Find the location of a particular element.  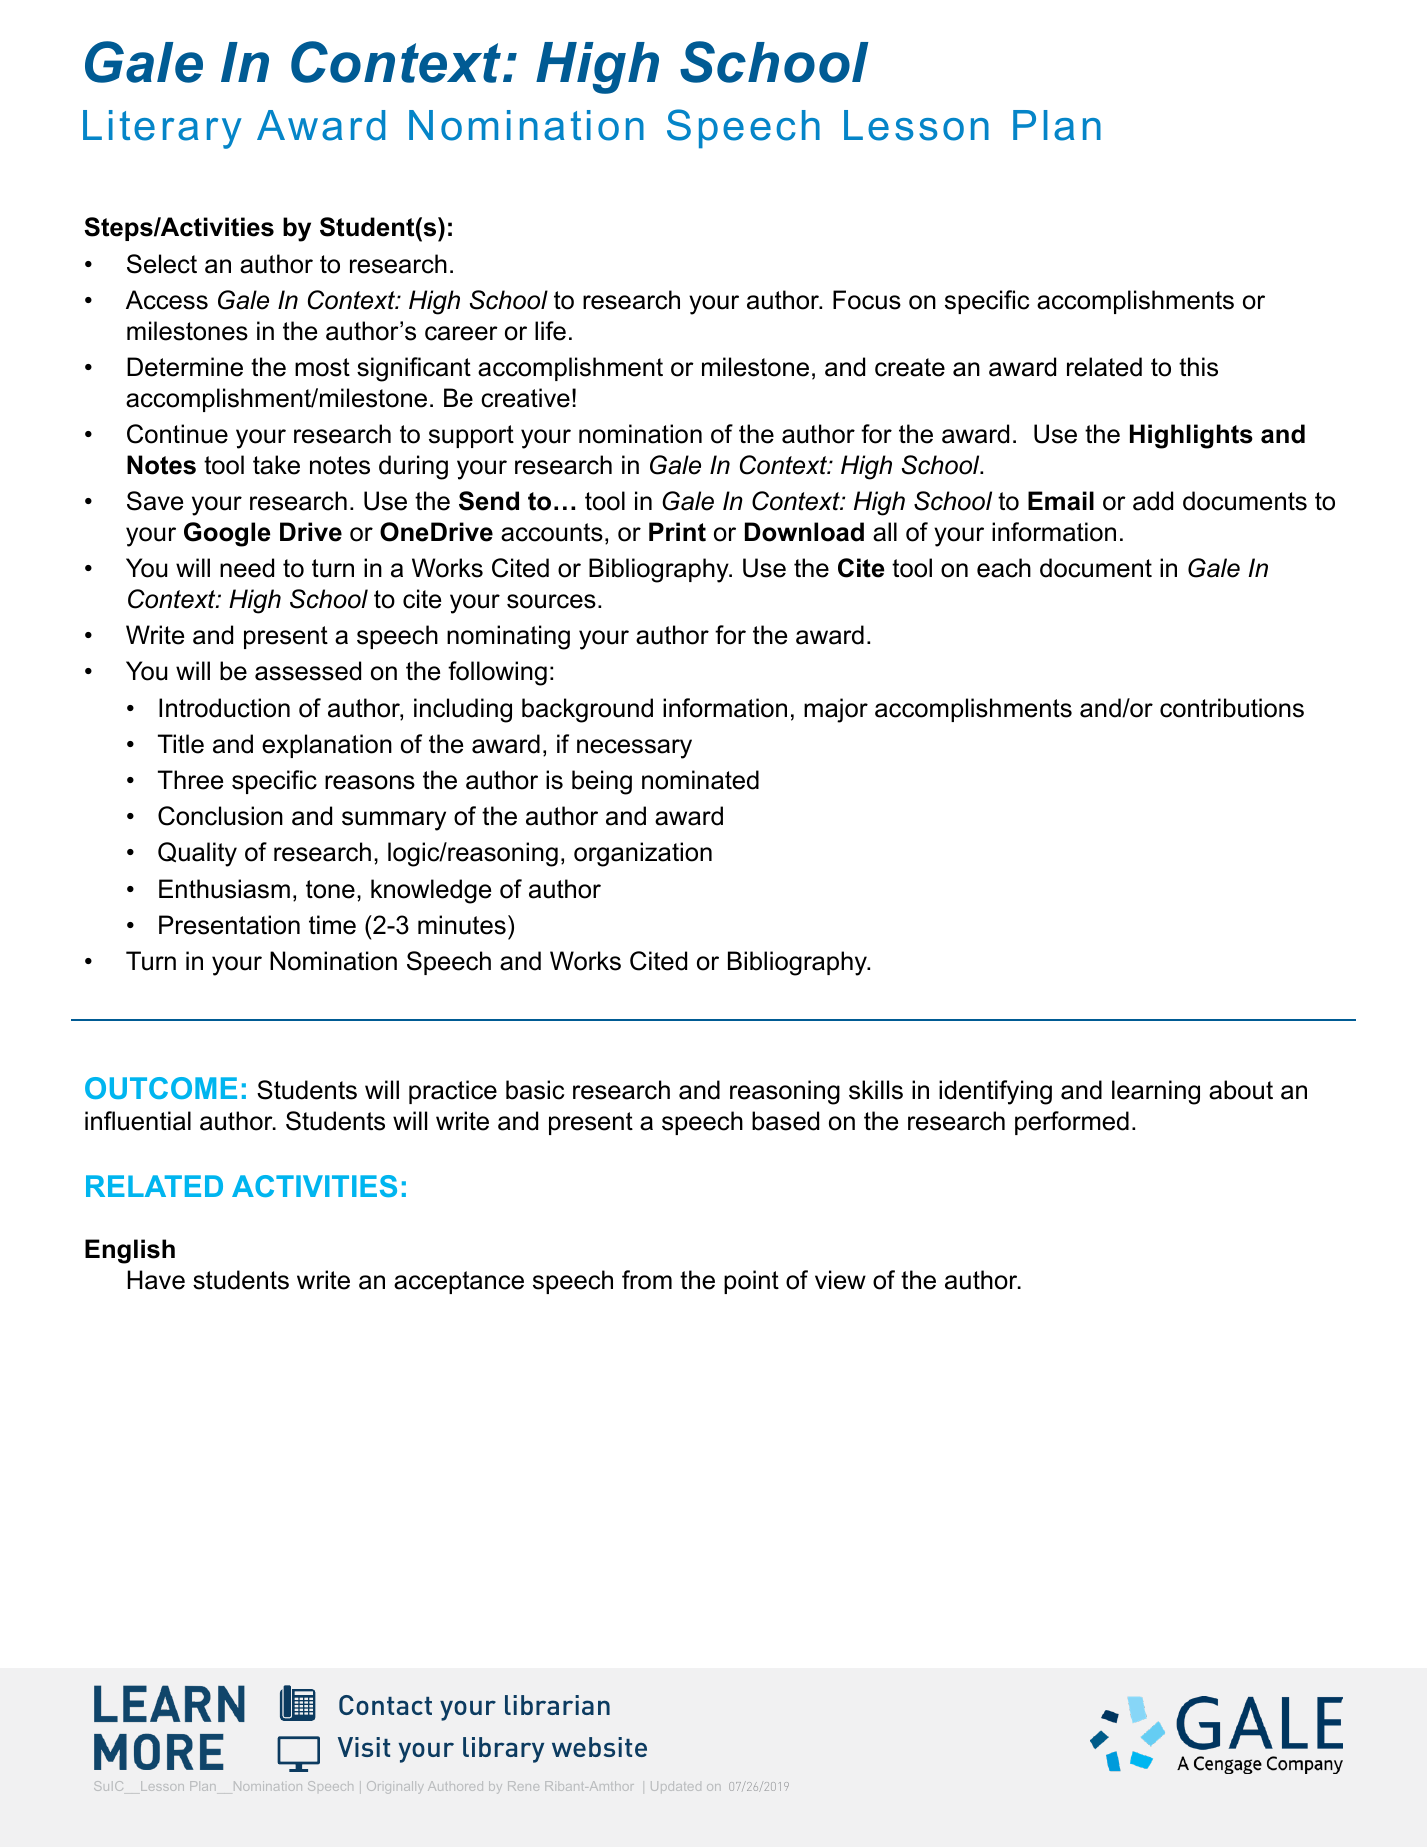

website is located at coordinates (599, 1747).
